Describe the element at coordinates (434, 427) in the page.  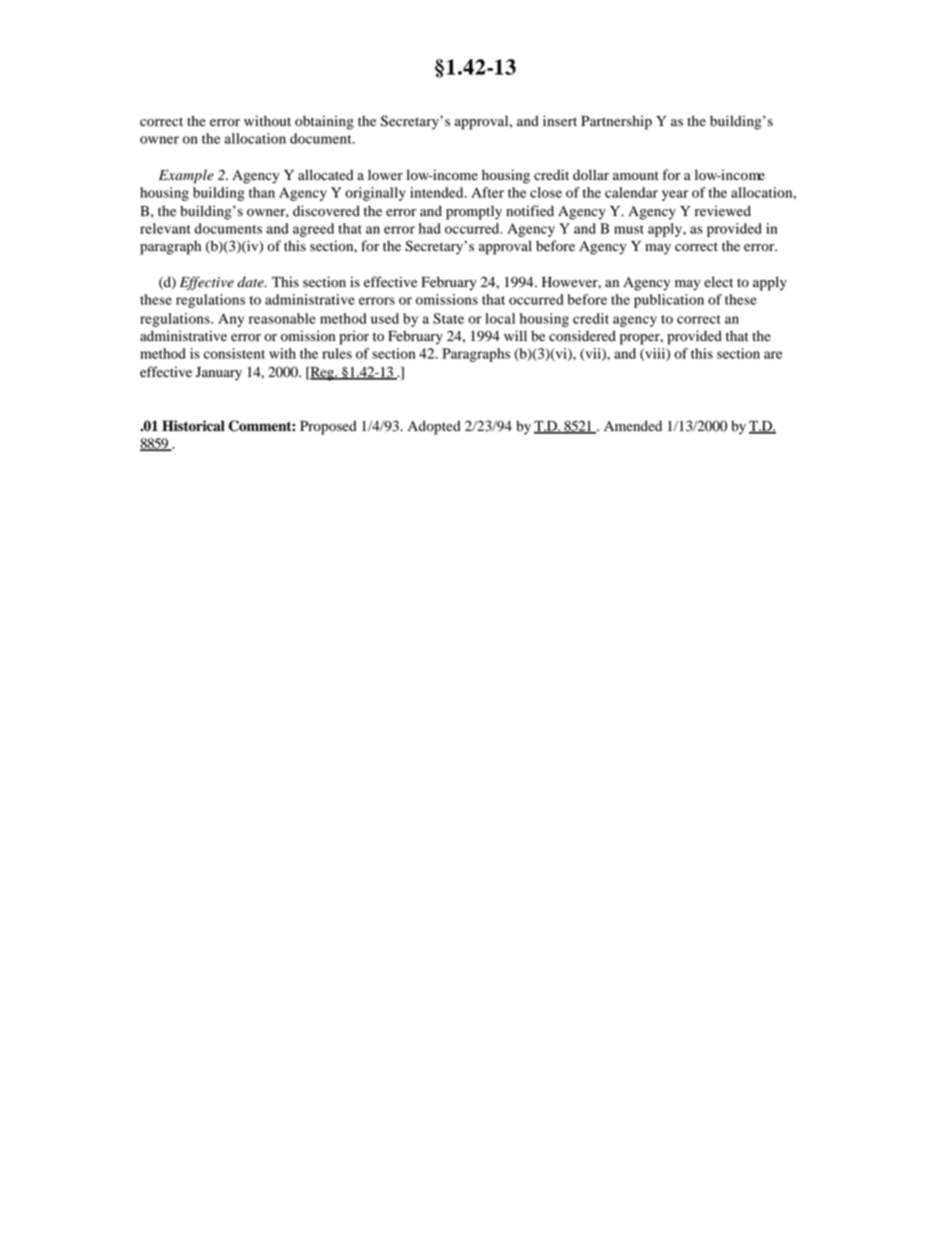
I see `Adopted` at that location.
